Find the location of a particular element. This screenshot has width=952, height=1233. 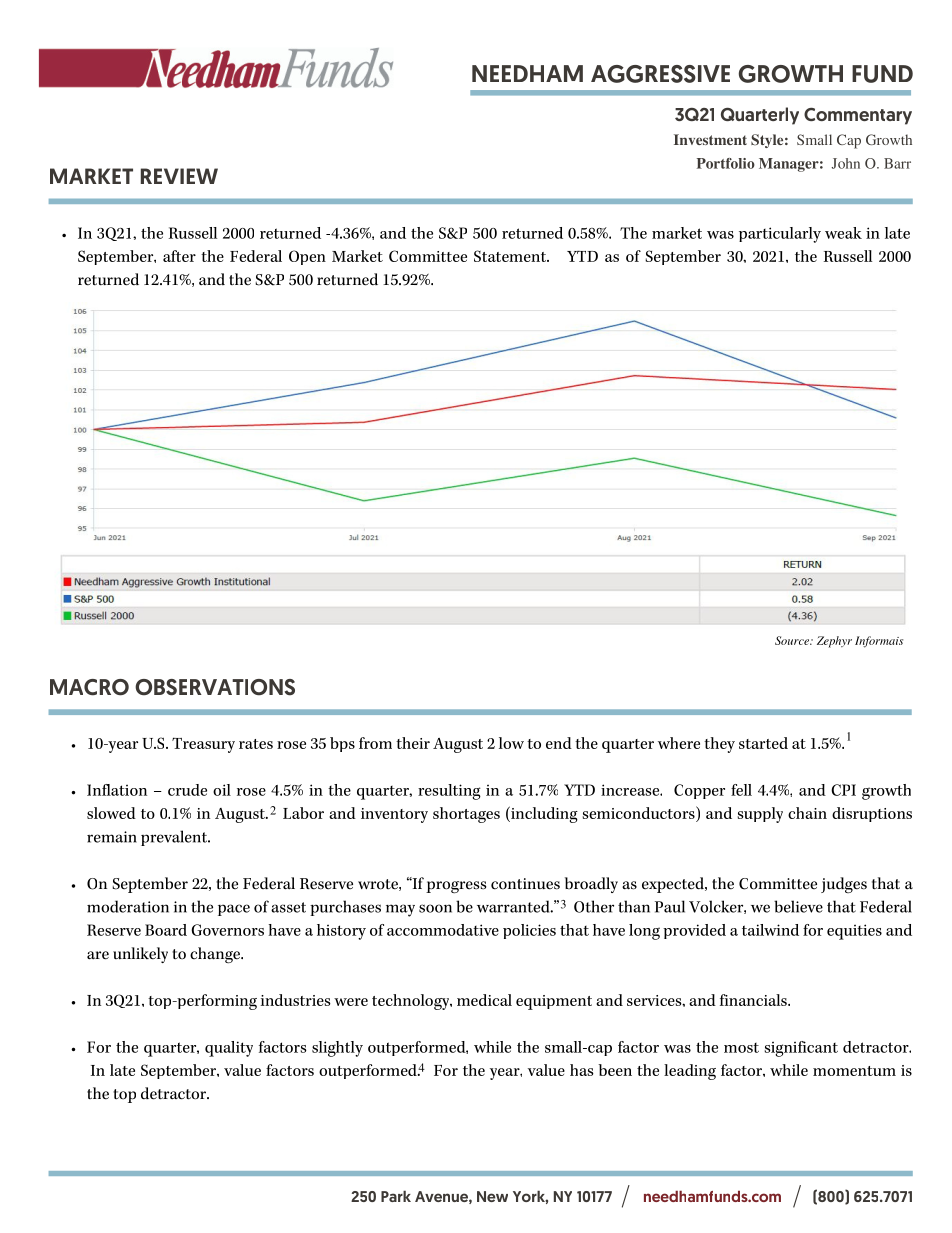

chain is located at coordinates (807, 813).
